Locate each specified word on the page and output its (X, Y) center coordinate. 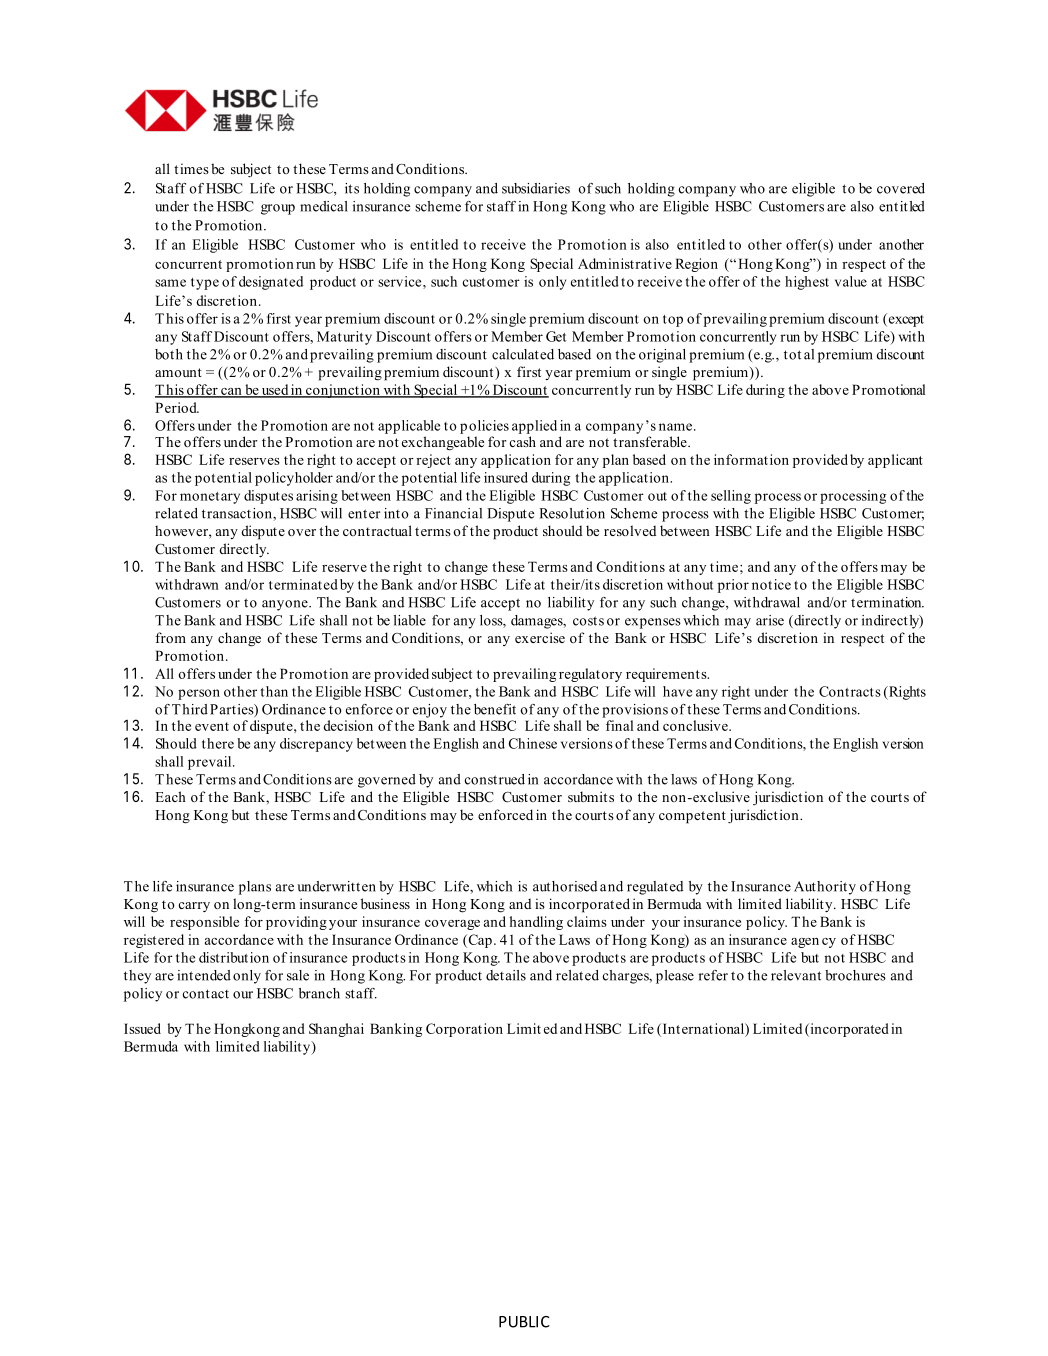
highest (807, 283)
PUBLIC (524, 1322)
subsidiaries (536, 188)
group (278, 209)
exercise (540, 637)
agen (805, 943)
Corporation (464, 1030)
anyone (286, 605)
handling (536, 923)
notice (771, 584)
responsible (204, 923)
